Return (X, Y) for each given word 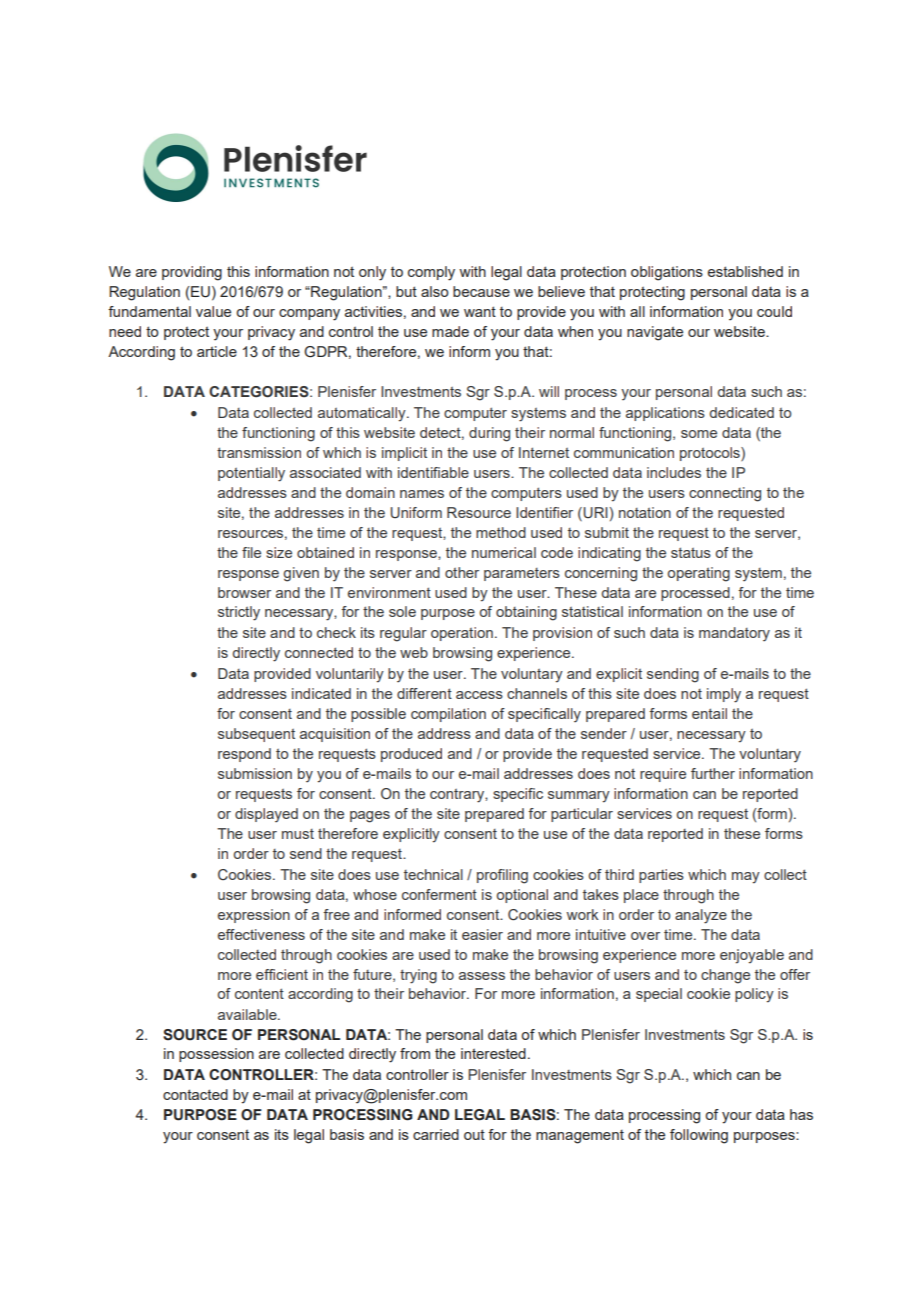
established (745, 271)
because (481, 291)
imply (724, 695)
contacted (195, 1094)
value (213, 311)
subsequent (256, 735)
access (479, 695)
